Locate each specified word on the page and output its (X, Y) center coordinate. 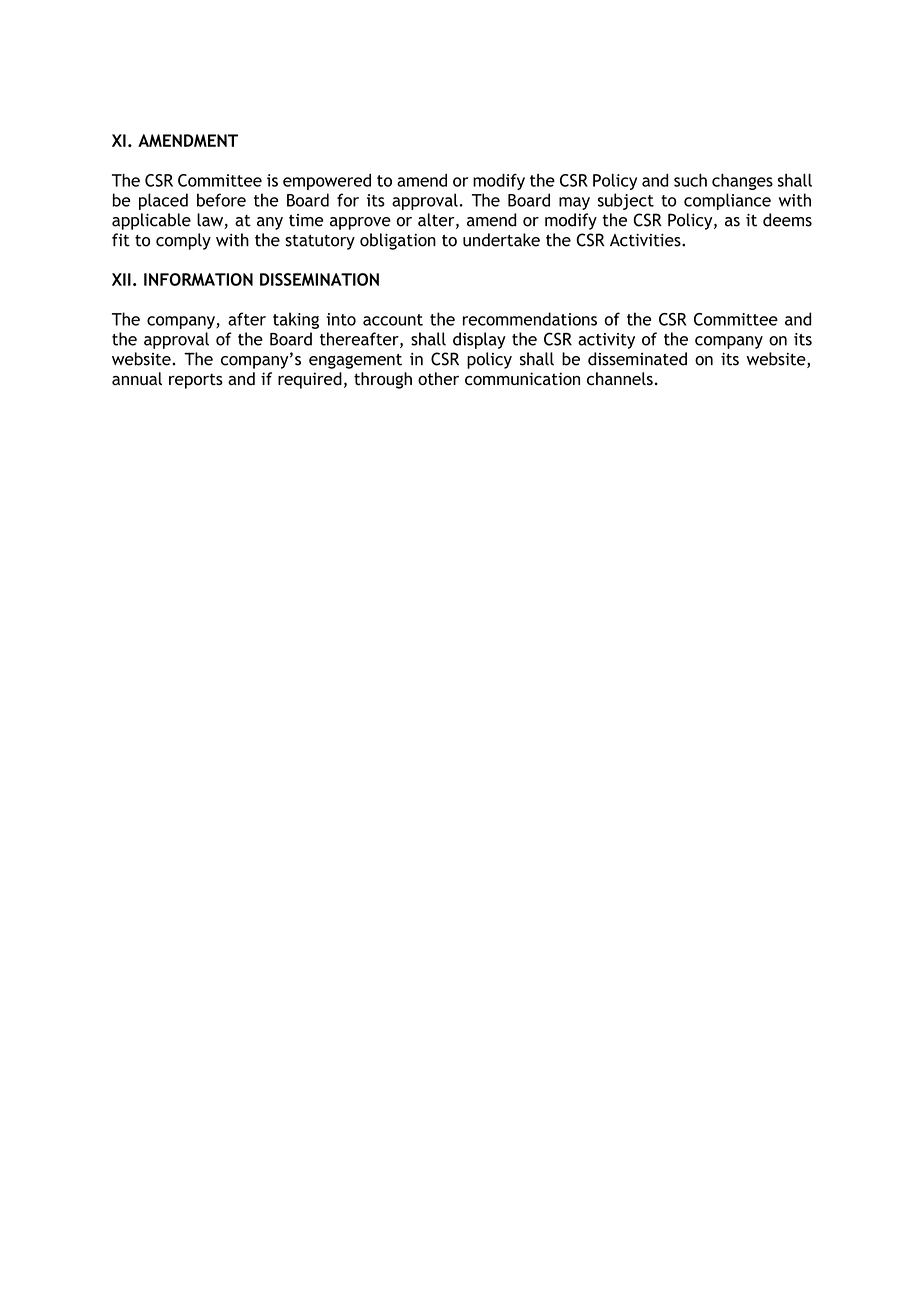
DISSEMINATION (319, 279)
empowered (327, 182)
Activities (646, 240)
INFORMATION (198, 279)
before (221, 200)
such (690, 180)
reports (196, 381)
